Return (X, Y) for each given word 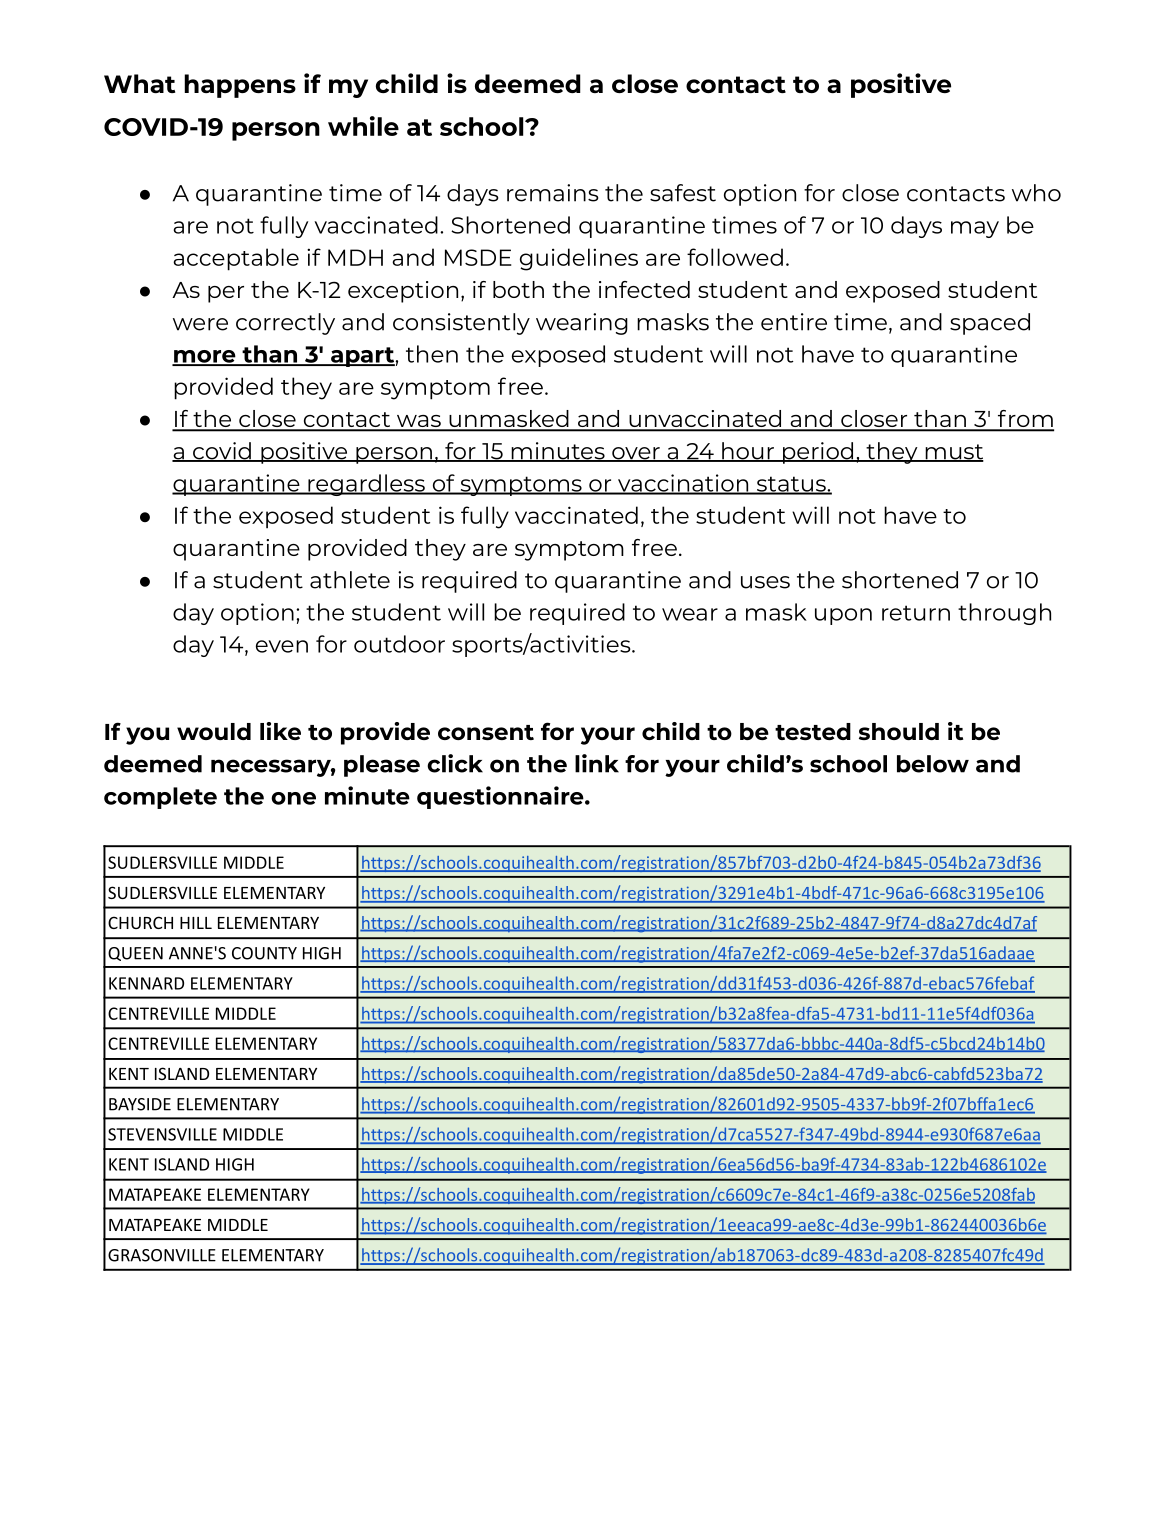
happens (240, 86)
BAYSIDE (140, 1104)
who (1036, 193)
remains (553, 193)
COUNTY (264, 953)
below (933, 764)
